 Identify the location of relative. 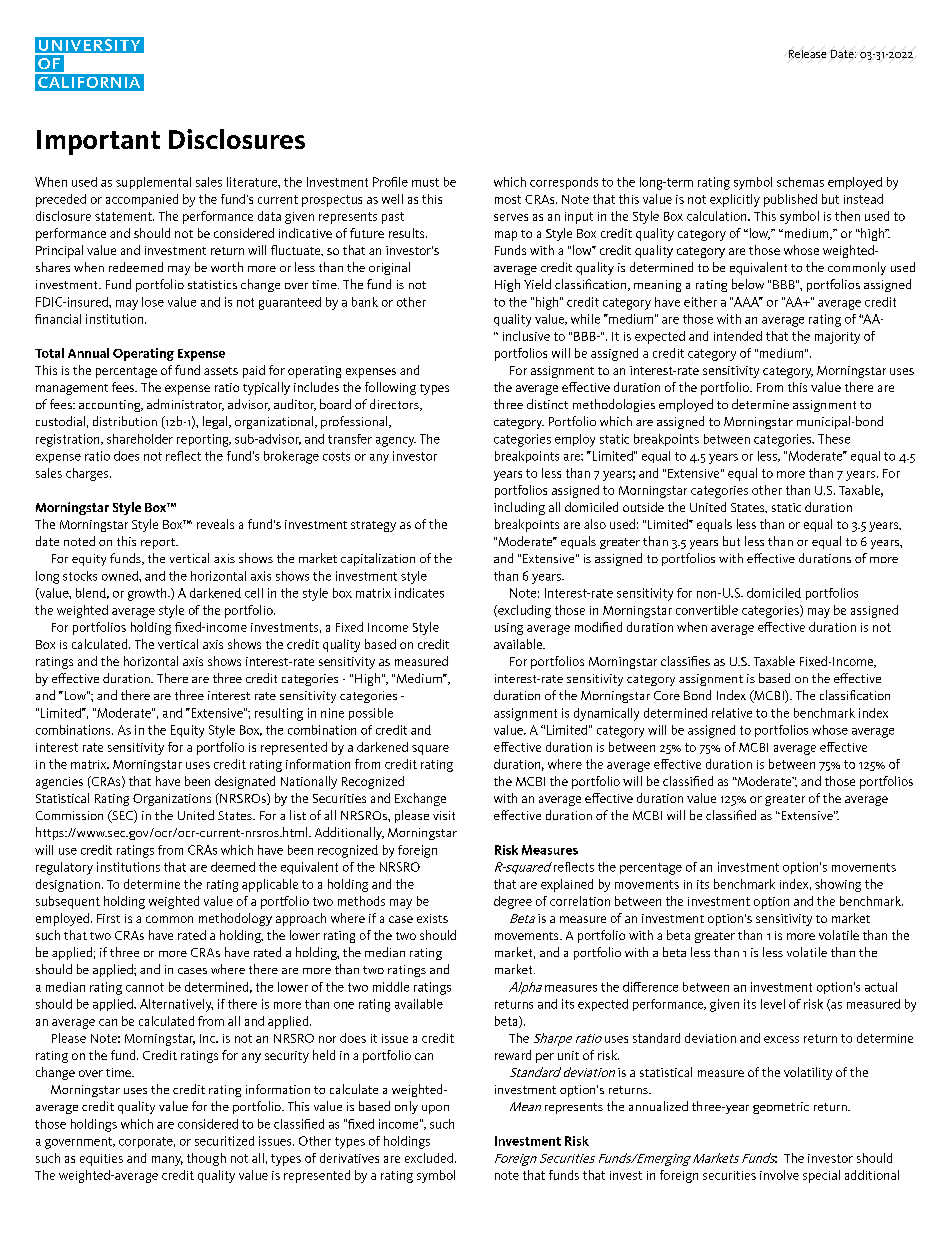
(732, 713).
